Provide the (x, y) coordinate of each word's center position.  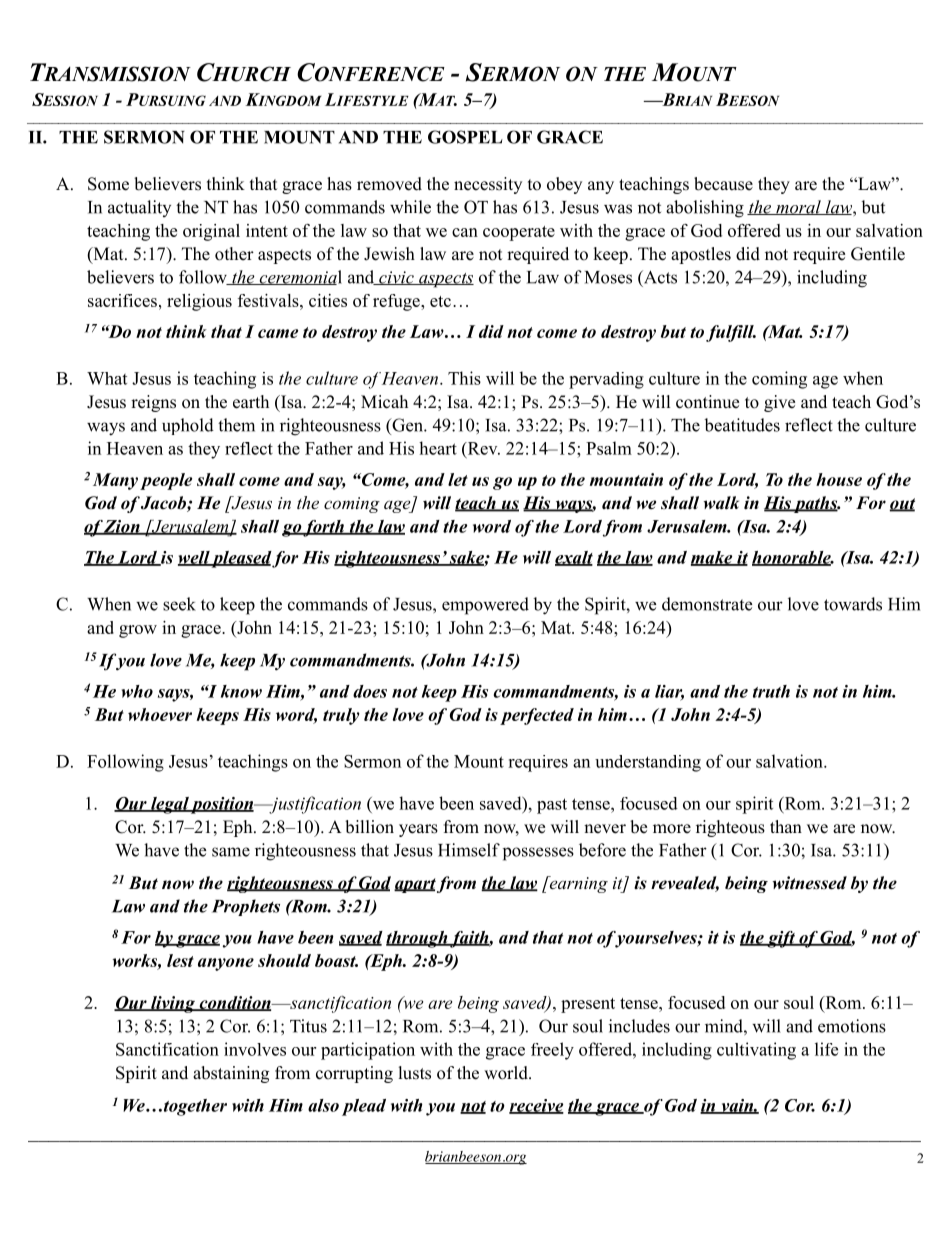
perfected (537, 716)
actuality (139, 208)
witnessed (810, 883)
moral (798, 207)
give (779, 403)
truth (771, 691)
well (194, 558)
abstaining (231, 1074)
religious (199, 302)
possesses (538, 854)
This (464, 378)
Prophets (246, 907)
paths (816, 504)
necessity (488, 185)
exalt (574, 558)
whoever (160, 714)
